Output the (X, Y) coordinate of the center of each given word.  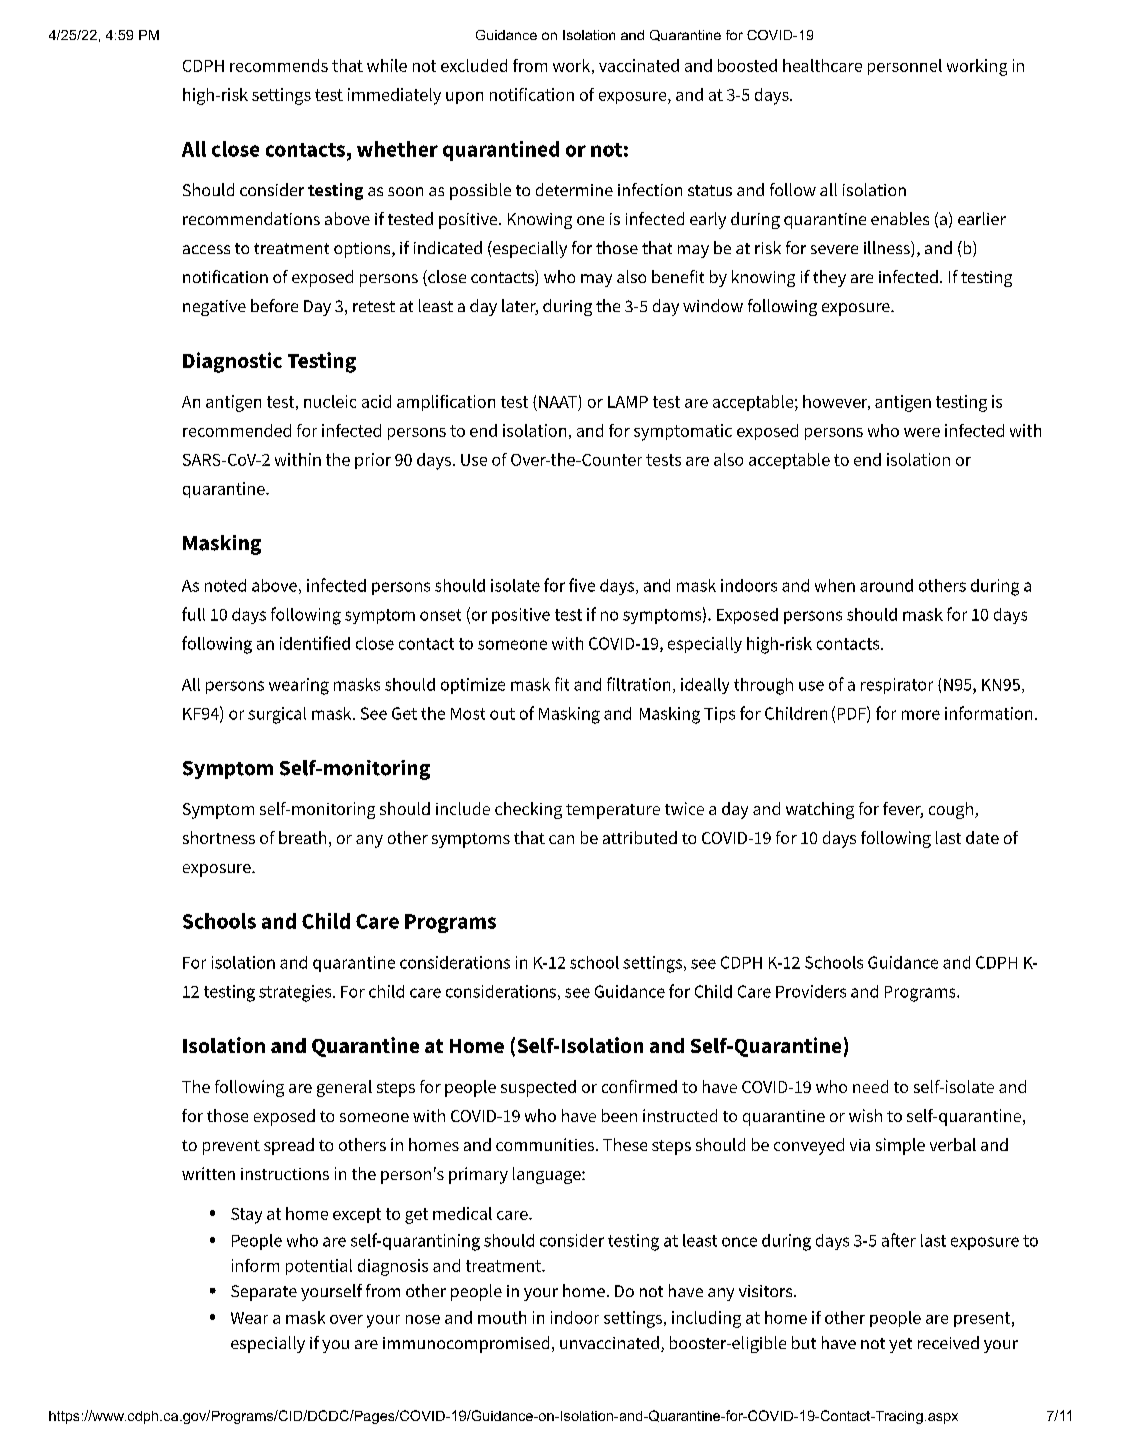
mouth (502, 1317)
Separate (264, 1293)
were (922, 432)
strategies (296, 993)
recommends (279, 65)
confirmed (639, 1086)
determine (574, 189)
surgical (277, 715)
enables (900, 218)
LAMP (628, 402)
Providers (811, 991)
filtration (638, 684)
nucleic (330, 401)
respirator (897, 686)
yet (900, 1345)
